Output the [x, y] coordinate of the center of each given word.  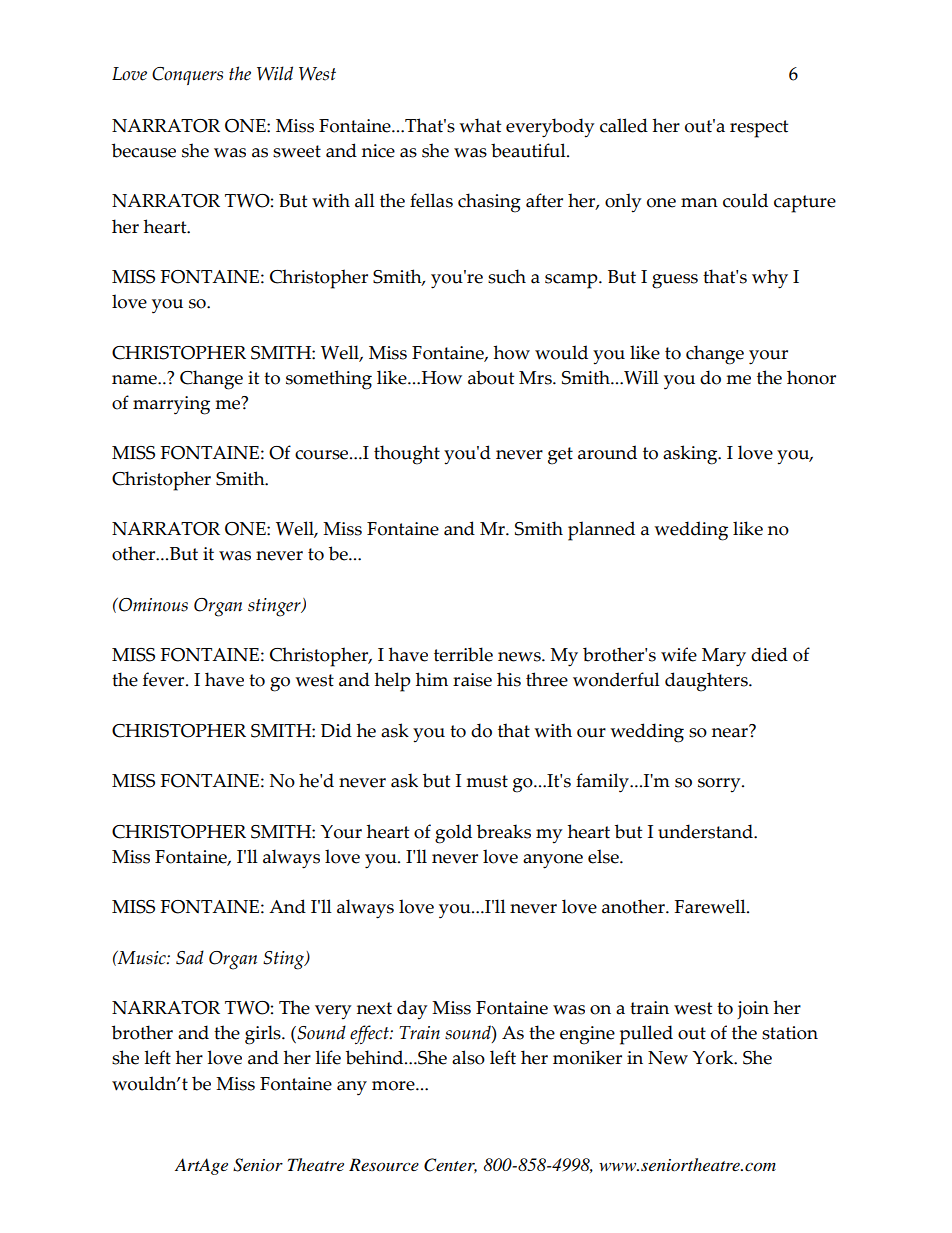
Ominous [152, 605]
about [491, 377]
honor [811, 377]
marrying [171, 405]
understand [706, 831]
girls [264, 1035]
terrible [463, 654]
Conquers [187, 76]
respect [759, 129]
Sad [190, 957]
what [480, 125]
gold [453, 834]
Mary [724, 657]
